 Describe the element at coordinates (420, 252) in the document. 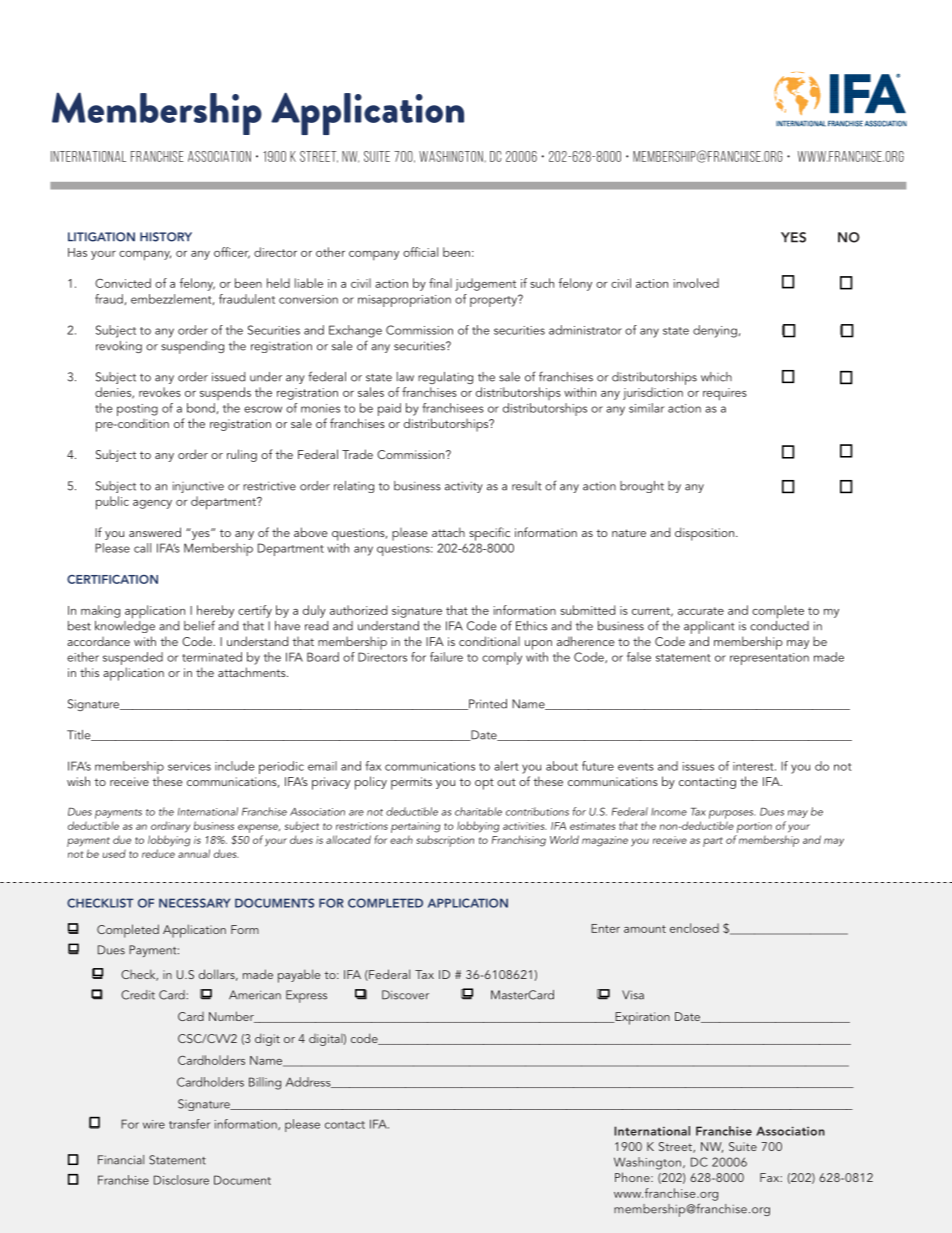

I see `official` at that location.
